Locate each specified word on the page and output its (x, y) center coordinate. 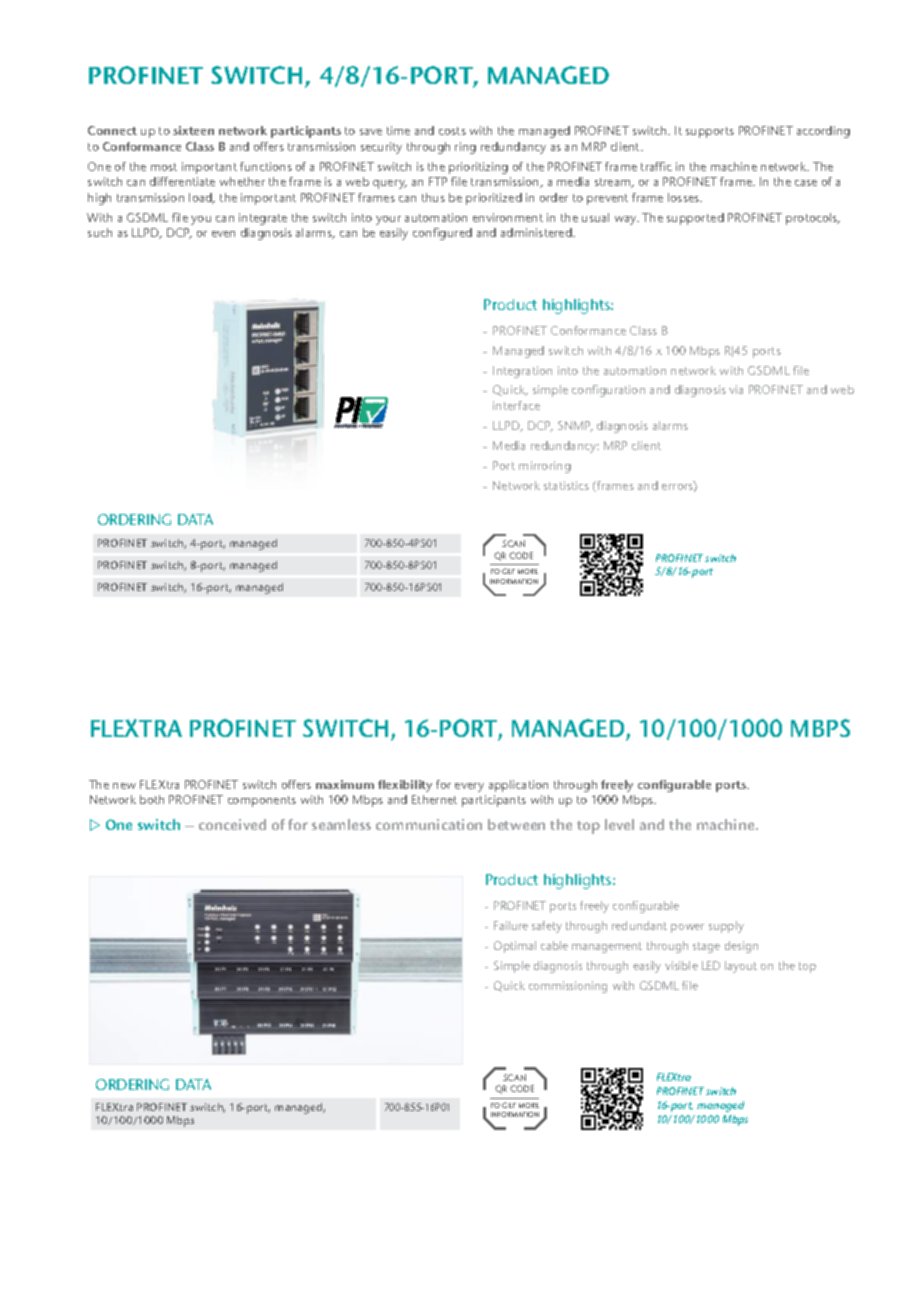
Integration (522, 372)
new (124, 786)
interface (516, 405)
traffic (656, 166)
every (469, 787)
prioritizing (478, 168)
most (164, 167)
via (736, 389)
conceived (232, 824)
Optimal (515, 947)
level (619, 824)
